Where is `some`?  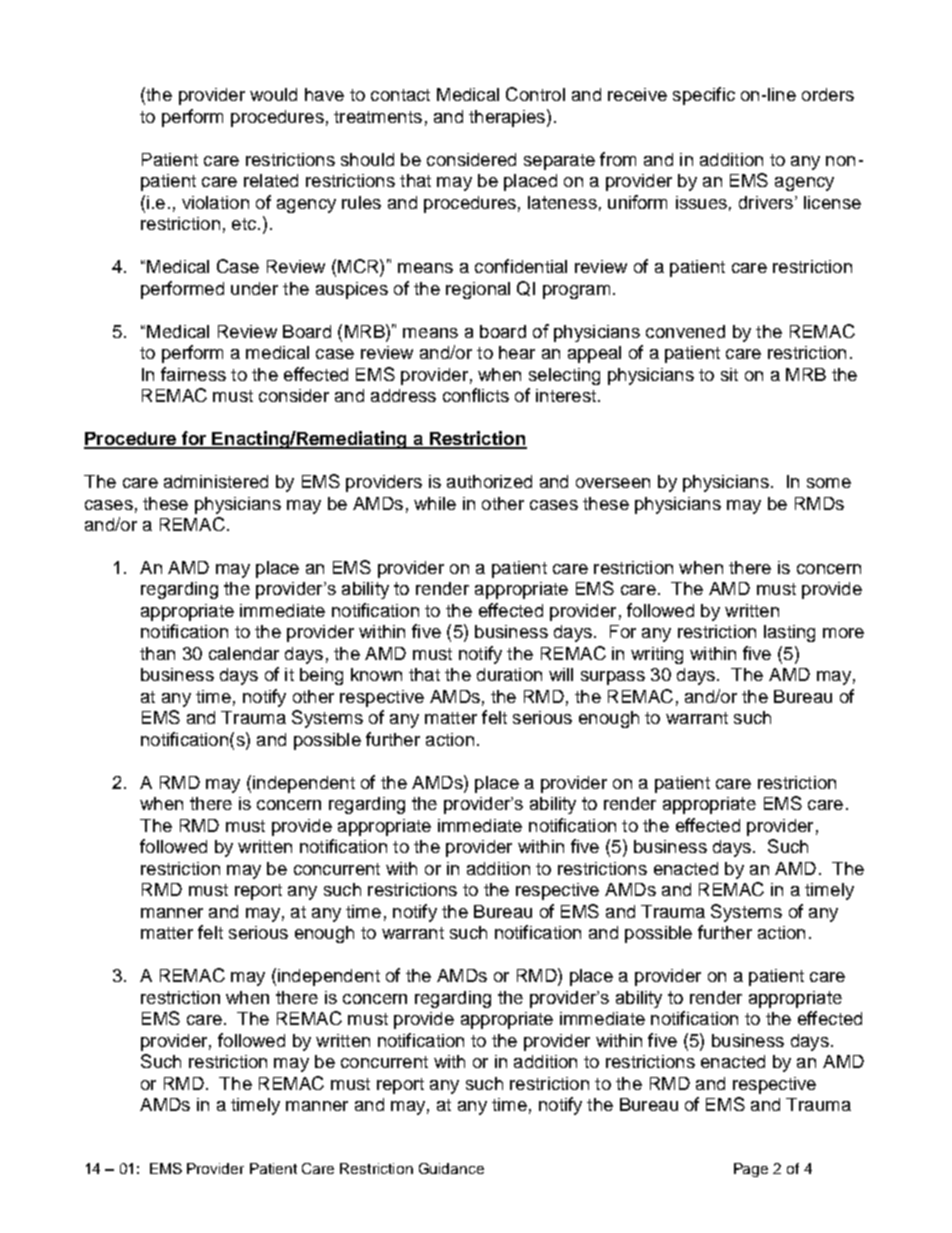 some is located at coordinates (829, 483).
